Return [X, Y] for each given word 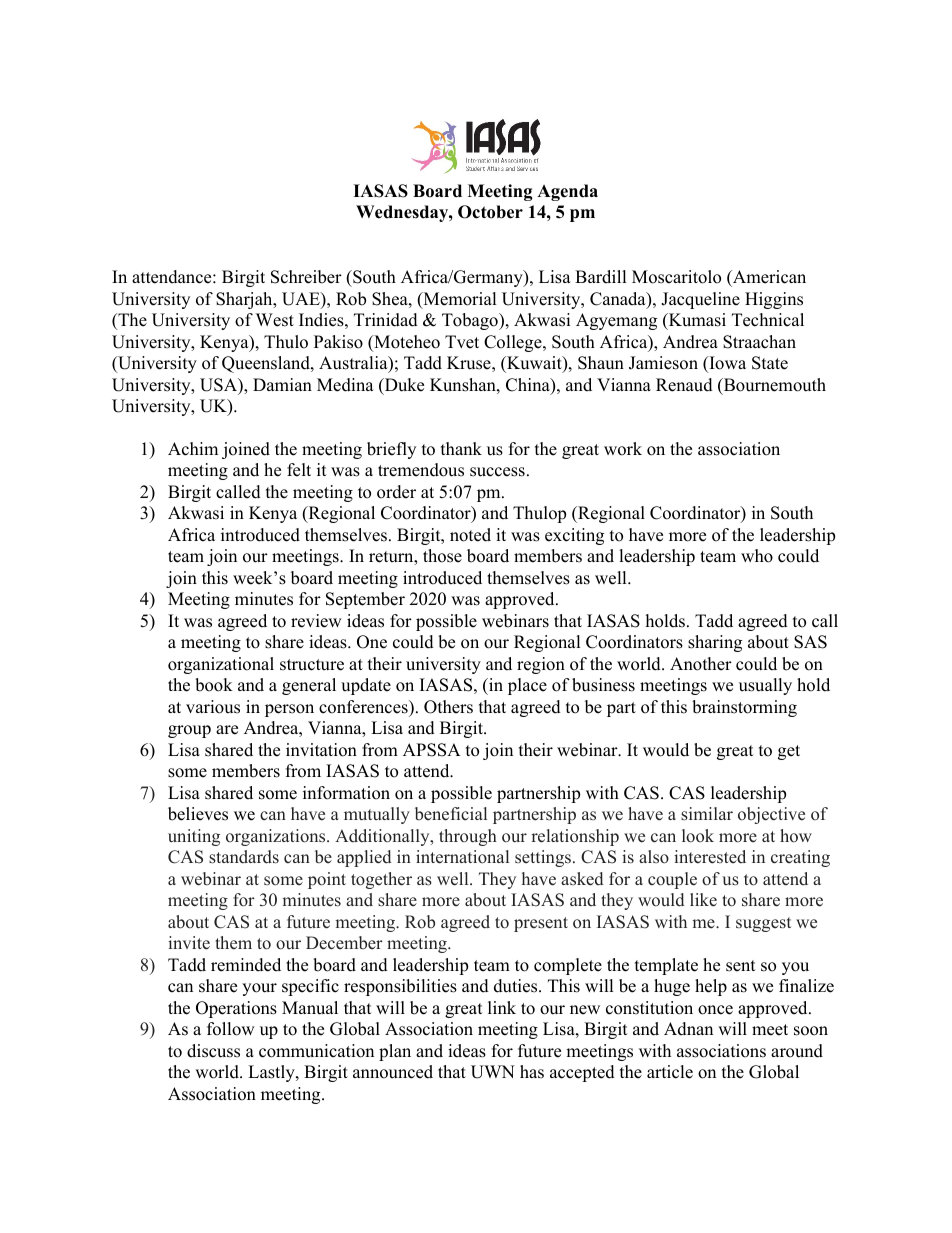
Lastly [272, 1073]
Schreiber [306, 277]
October [490, 212]
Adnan [688, 1029]
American [768, 277]
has [532, 1072]
